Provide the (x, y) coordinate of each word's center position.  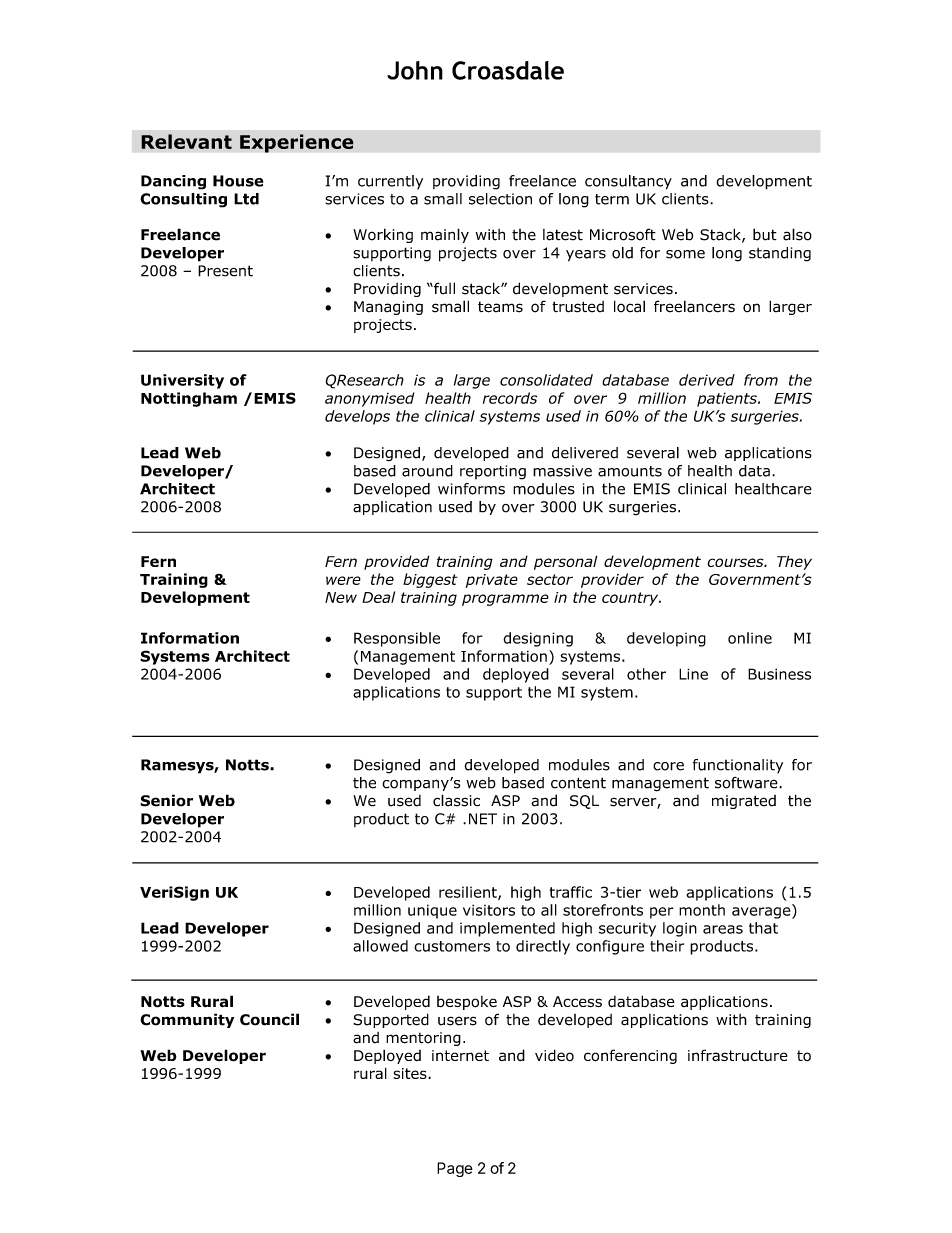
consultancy (628, 182)
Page (455, 1169)
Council (269, 1019)
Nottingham (189, 399)
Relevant (186, 141)
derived (707, 380)
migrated (744, 802)
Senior (166, 800)
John (415, 70)
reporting (493, 472)
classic (456, 800)
